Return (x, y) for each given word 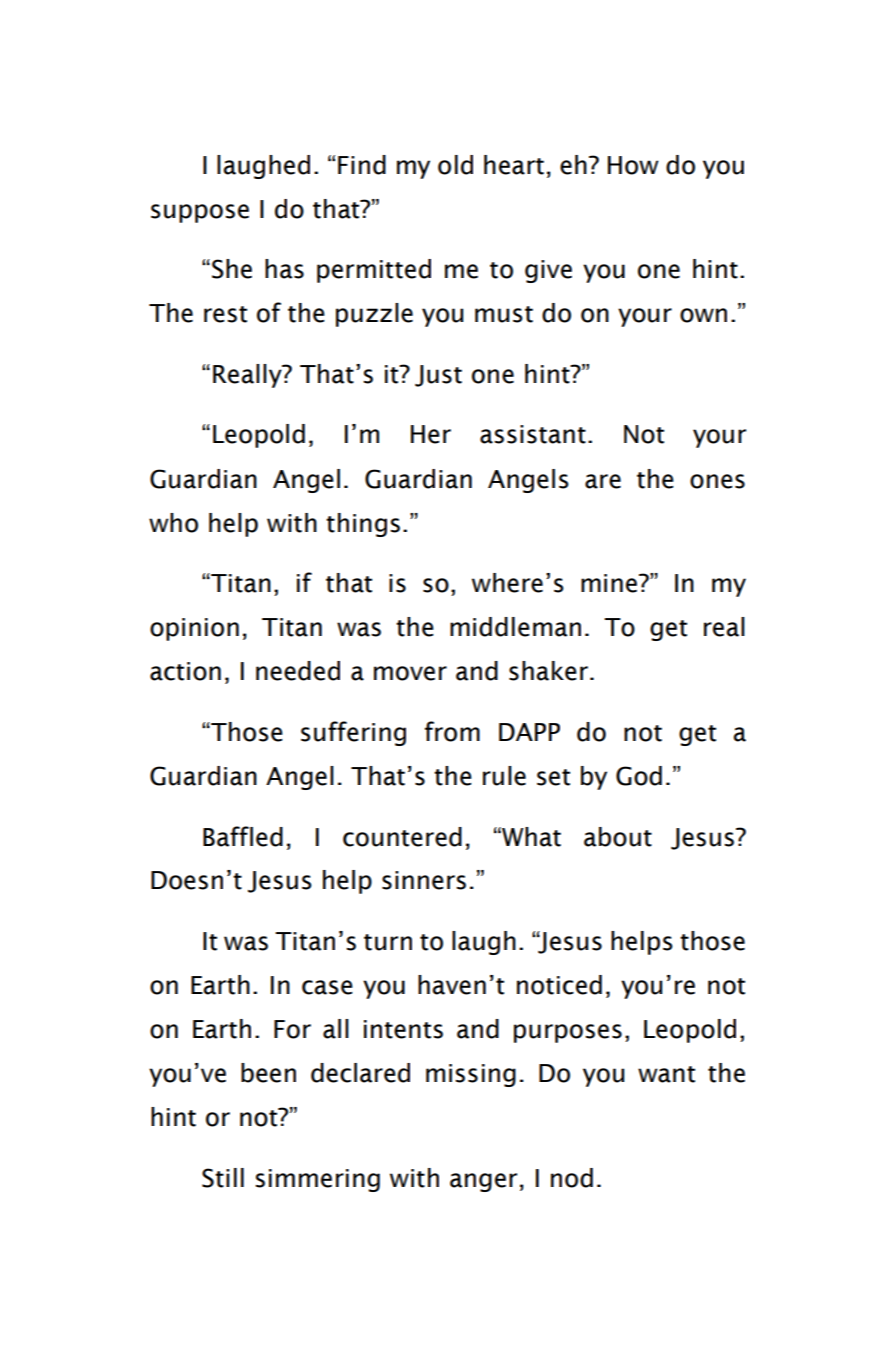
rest (225, 314)
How (633, 165)
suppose (200, 213)
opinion (194, 629)
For (292, 1029)
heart (514, 165)
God (639, 776)
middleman (515, 627)
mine (610, 583)
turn (388, 942)
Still (223, 1178)
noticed (559, 985)
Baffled (243, 836)
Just (438, 376)
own (703, 315)
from (452, 731)
